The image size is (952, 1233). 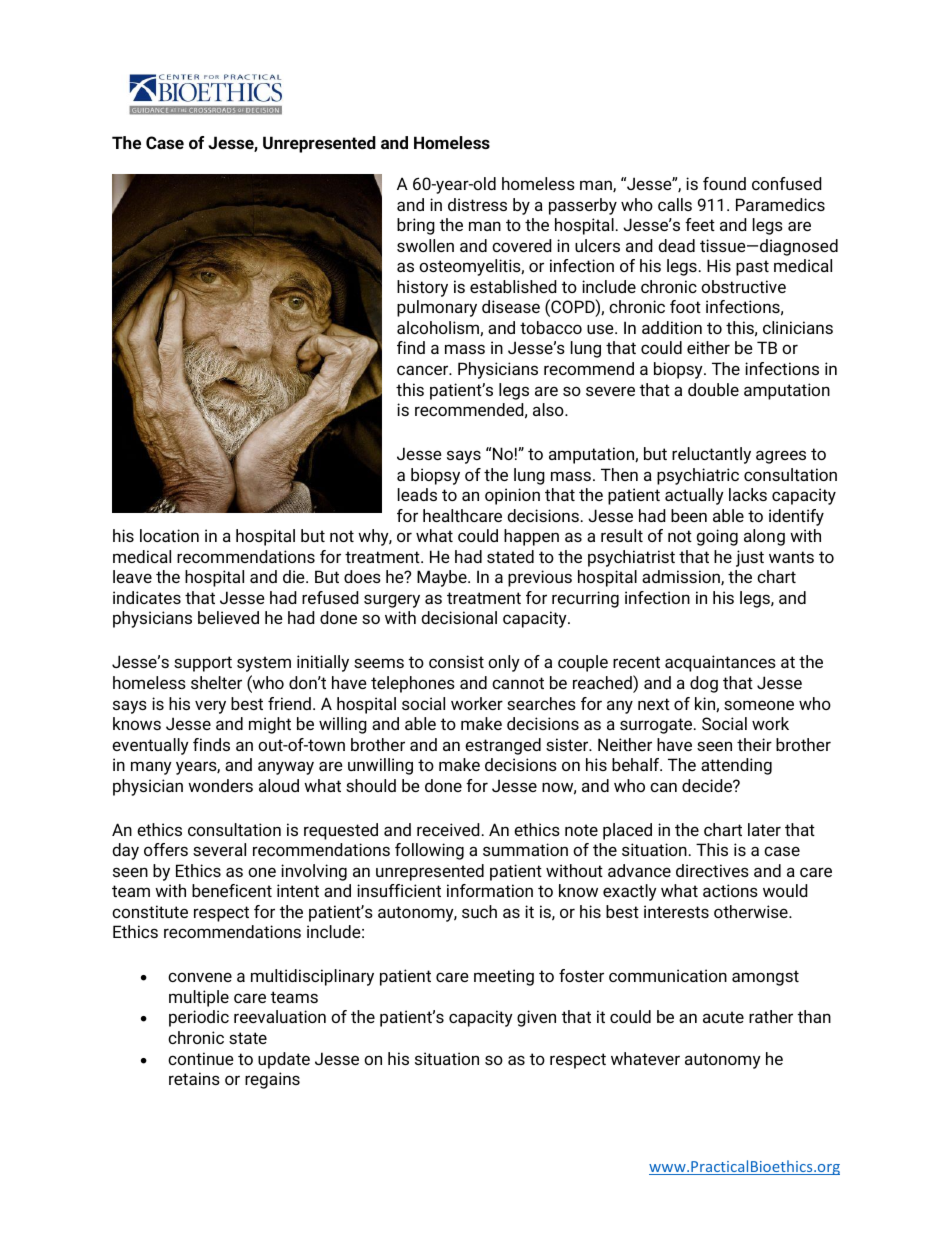 What do you see at coordinates (764, 829) in the screenshot?
I see `later` at bounding box center [764, 829].
